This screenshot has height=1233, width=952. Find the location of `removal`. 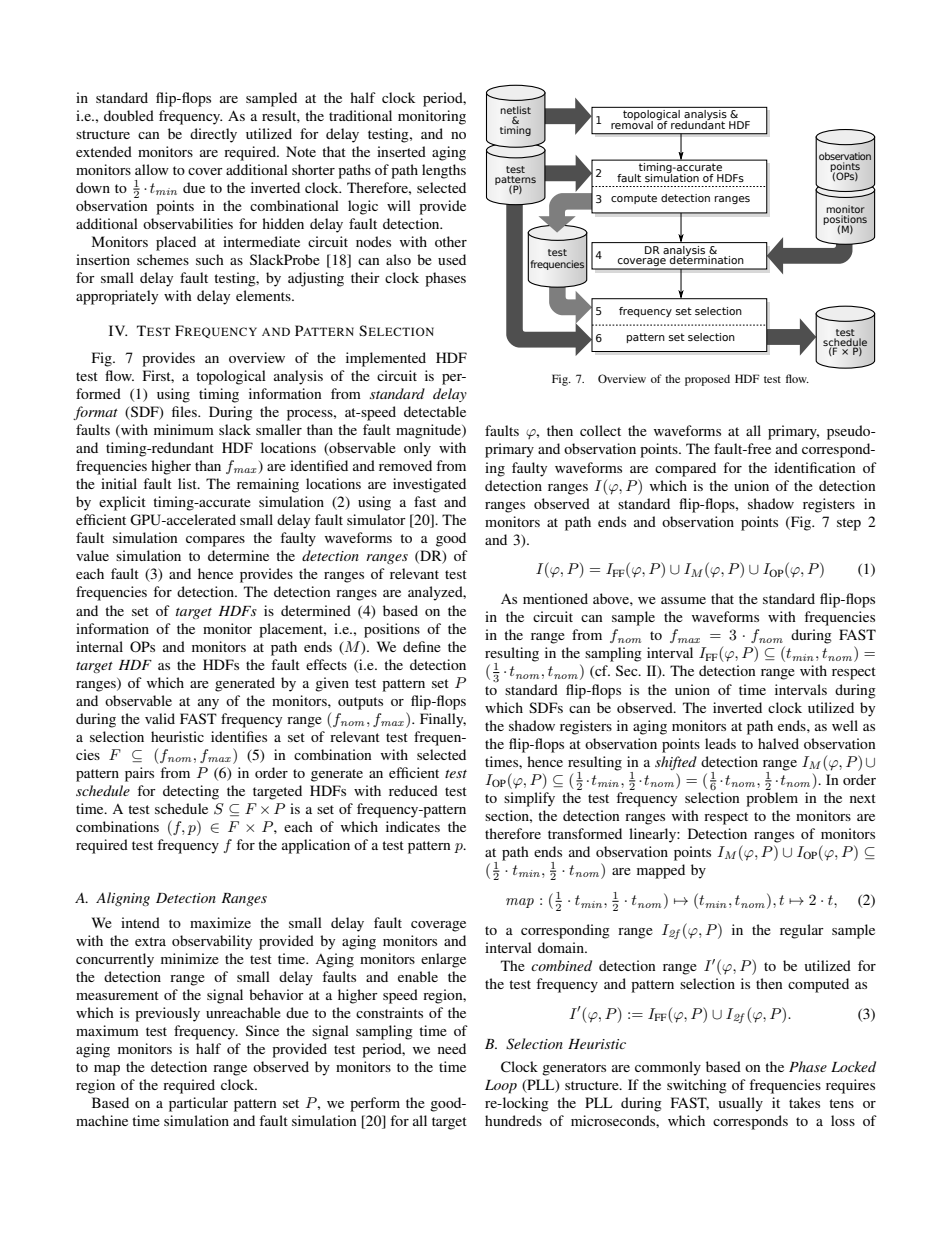

removal is located at coordinates (632, 123).
